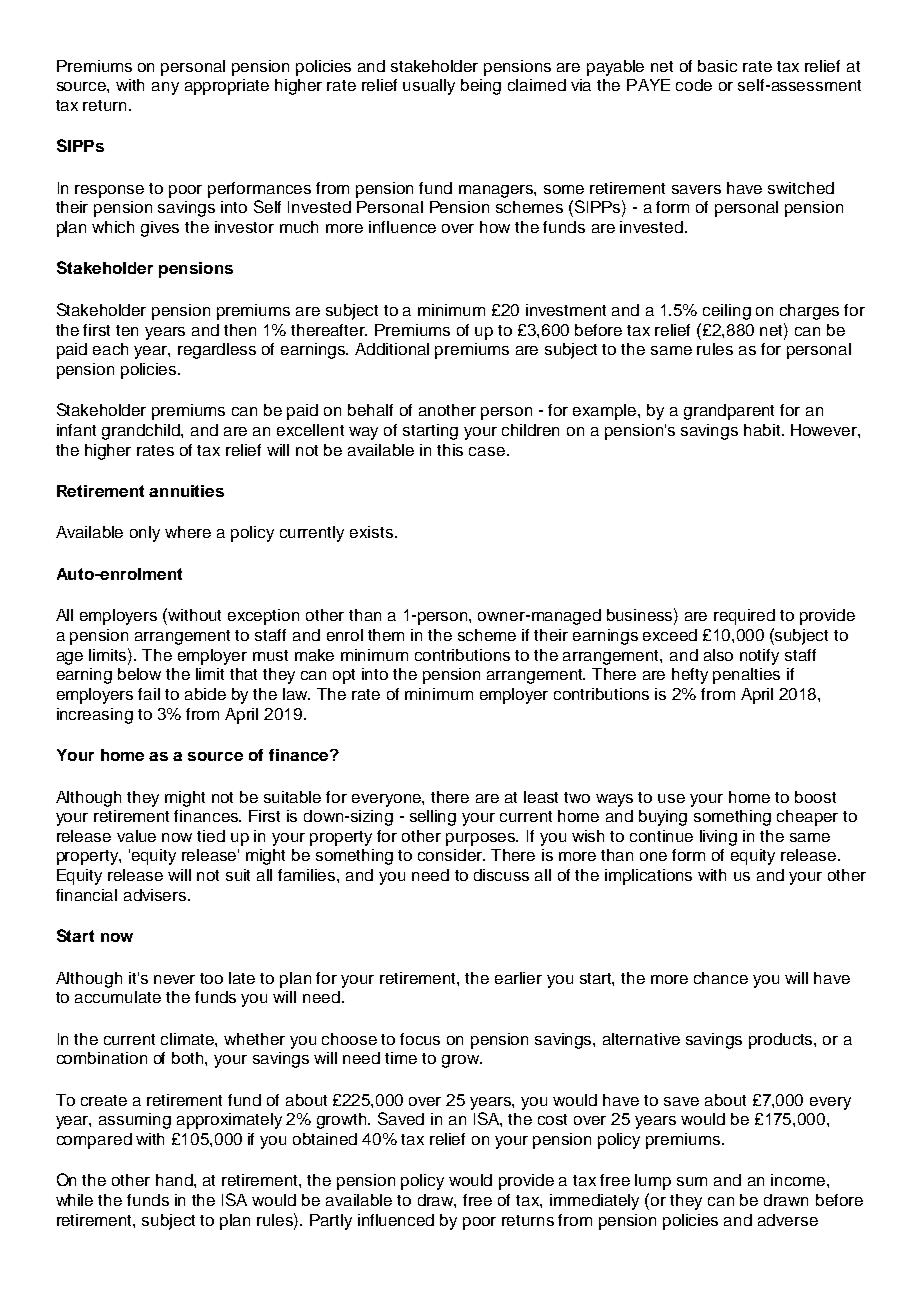 This screenshot has height=1308, width=924. Describe the element at coordinates (450, 450) in the screenshot. I see `this` at that location.
